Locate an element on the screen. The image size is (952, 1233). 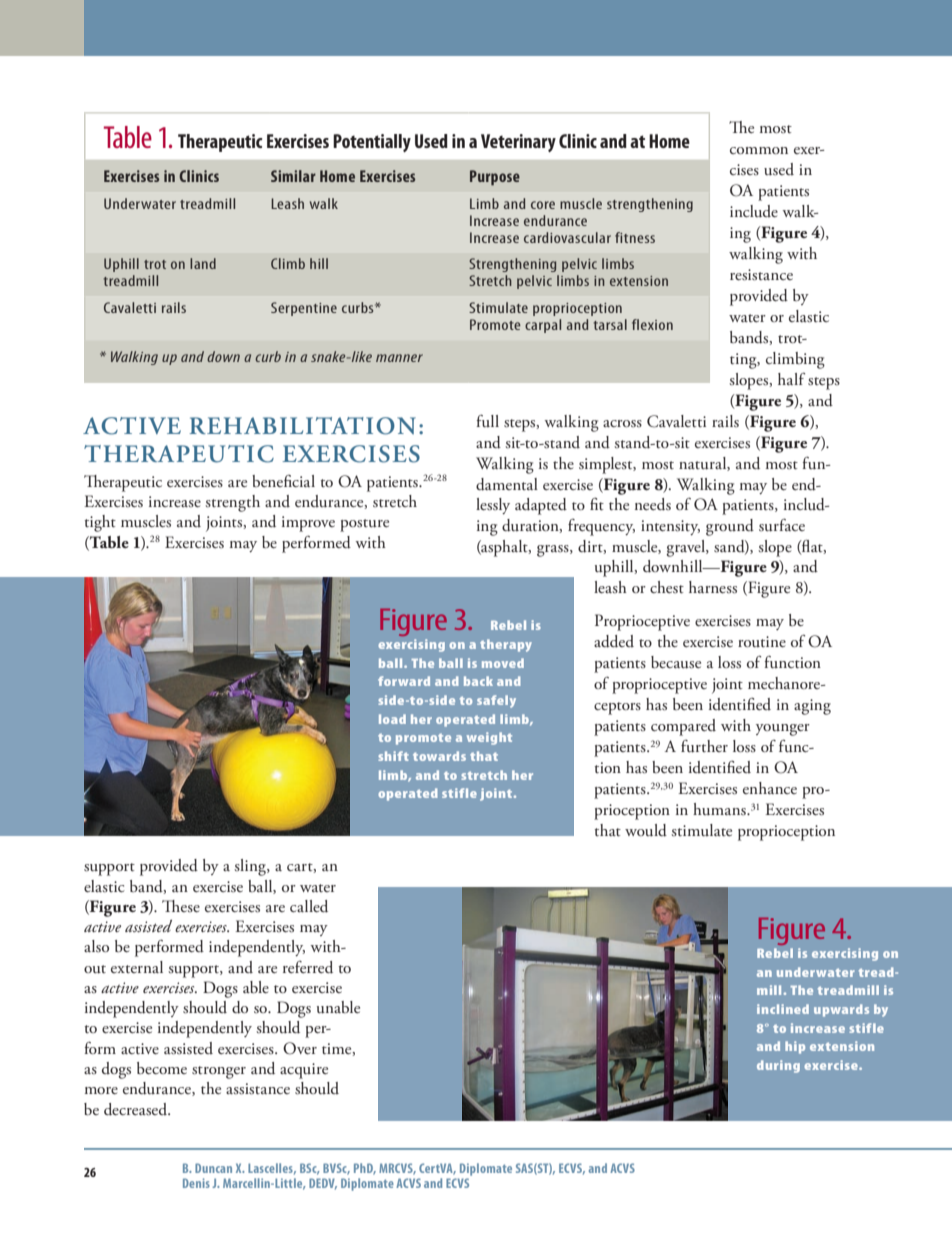
manner is located at coordinates (399, 358).
